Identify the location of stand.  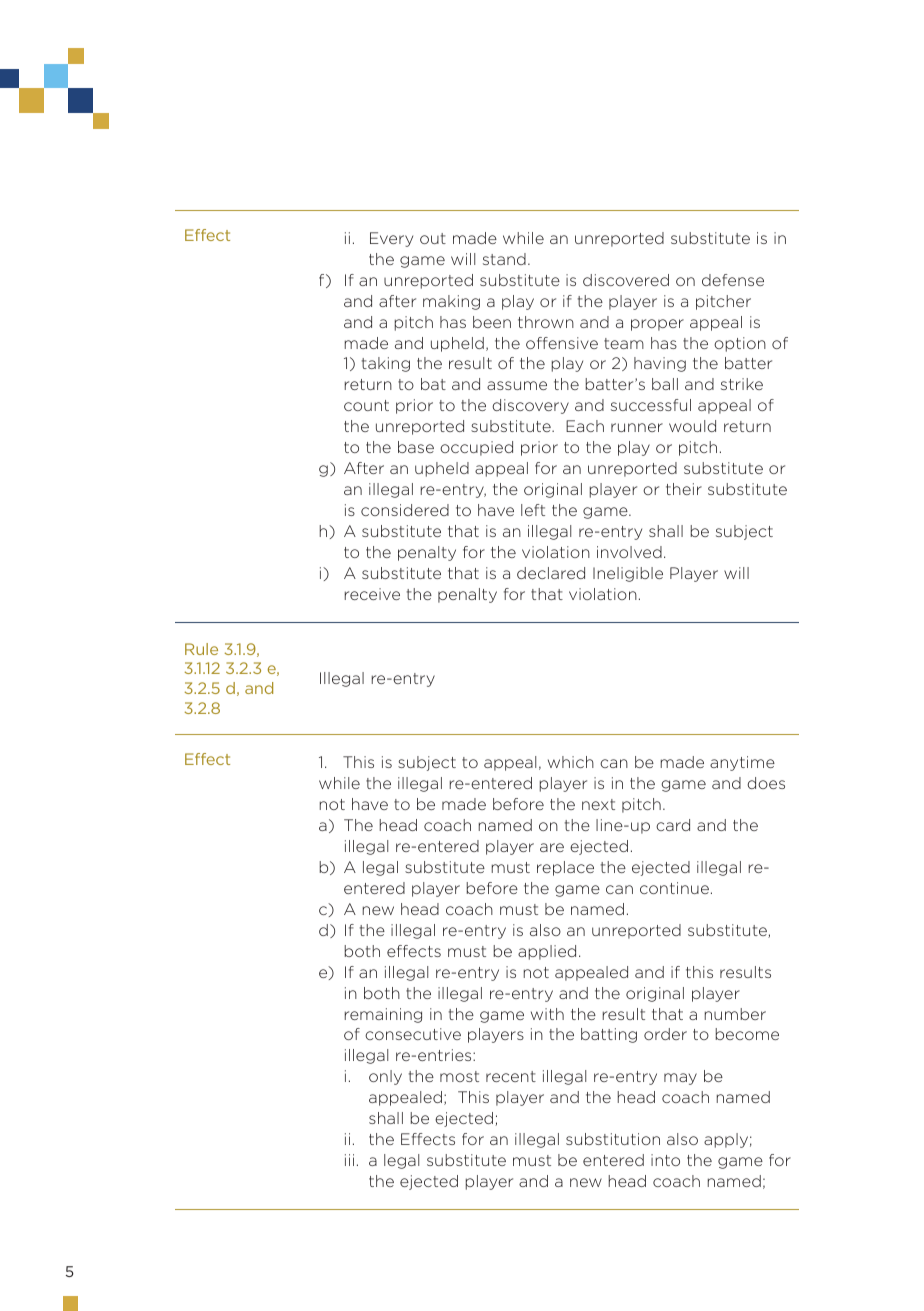
(504, 259).
